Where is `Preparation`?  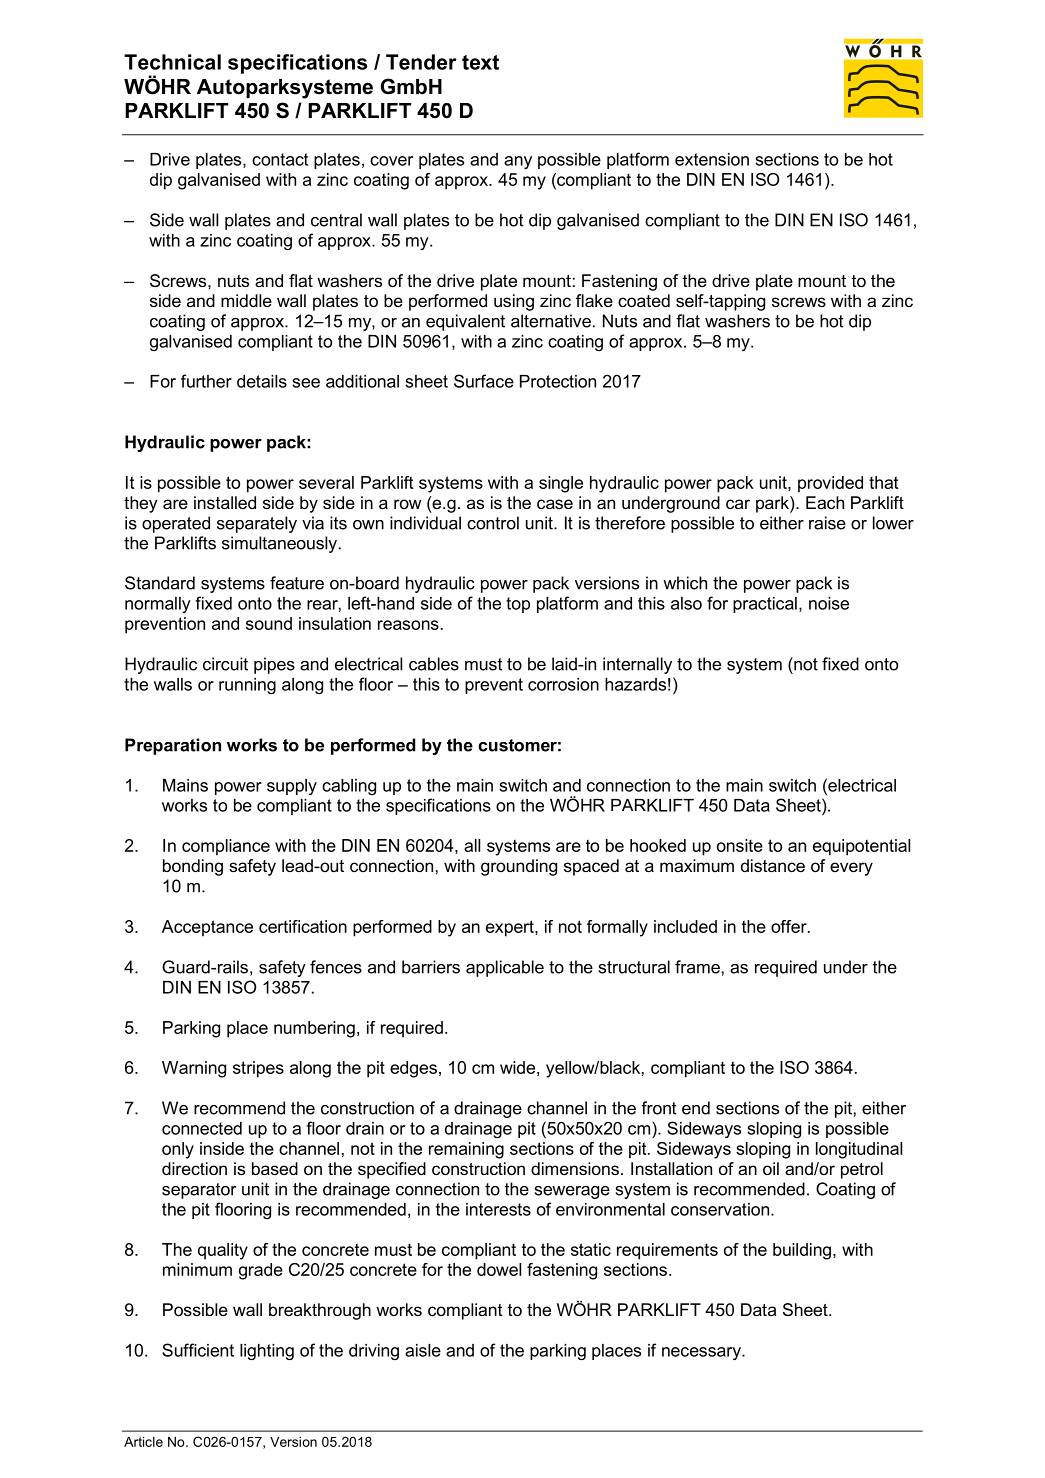
Preparation is located at coordinates (173, 746).
